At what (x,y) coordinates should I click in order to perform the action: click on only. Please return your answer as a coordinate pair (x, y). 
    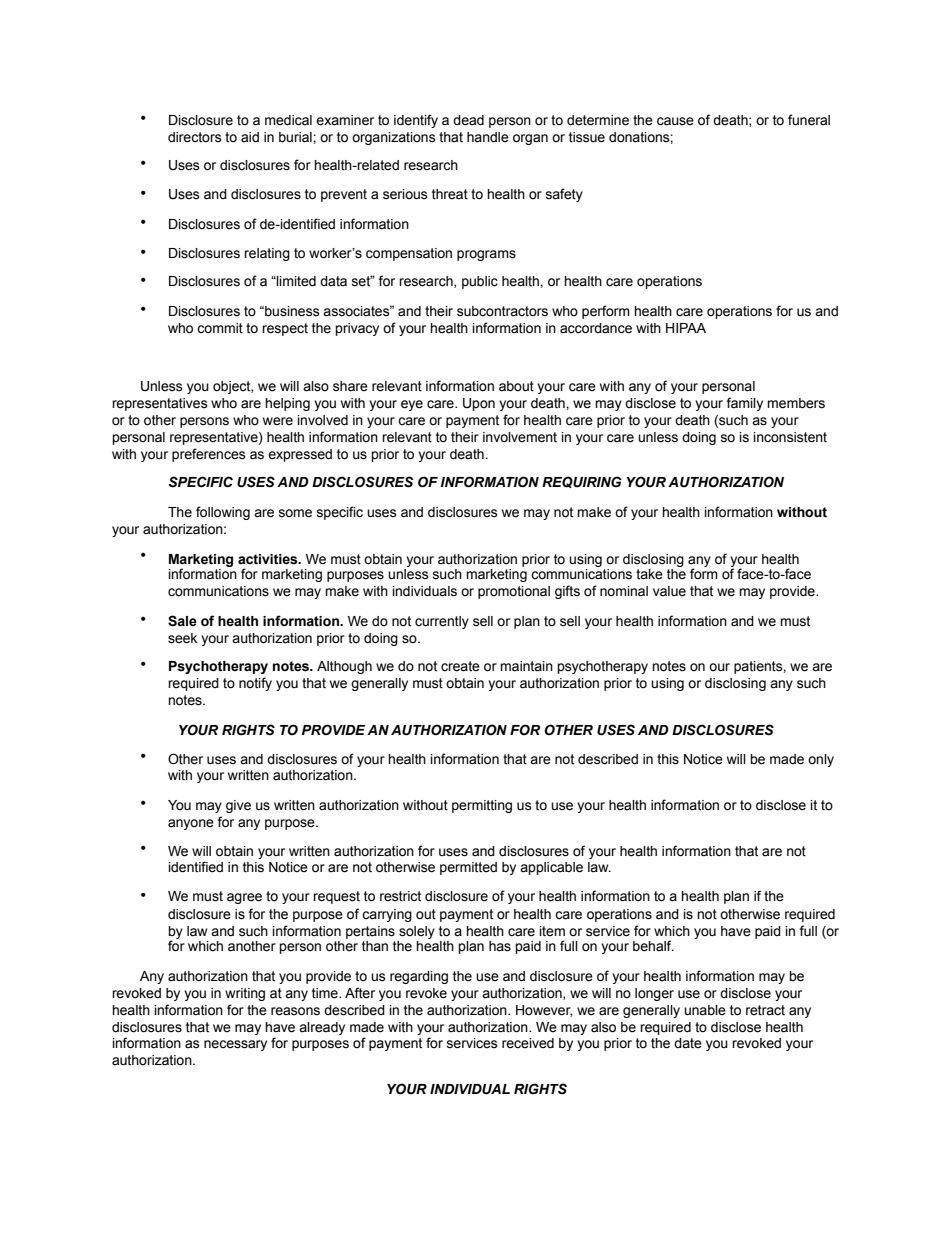
    Looking at the image, I should click on (821, 760).
